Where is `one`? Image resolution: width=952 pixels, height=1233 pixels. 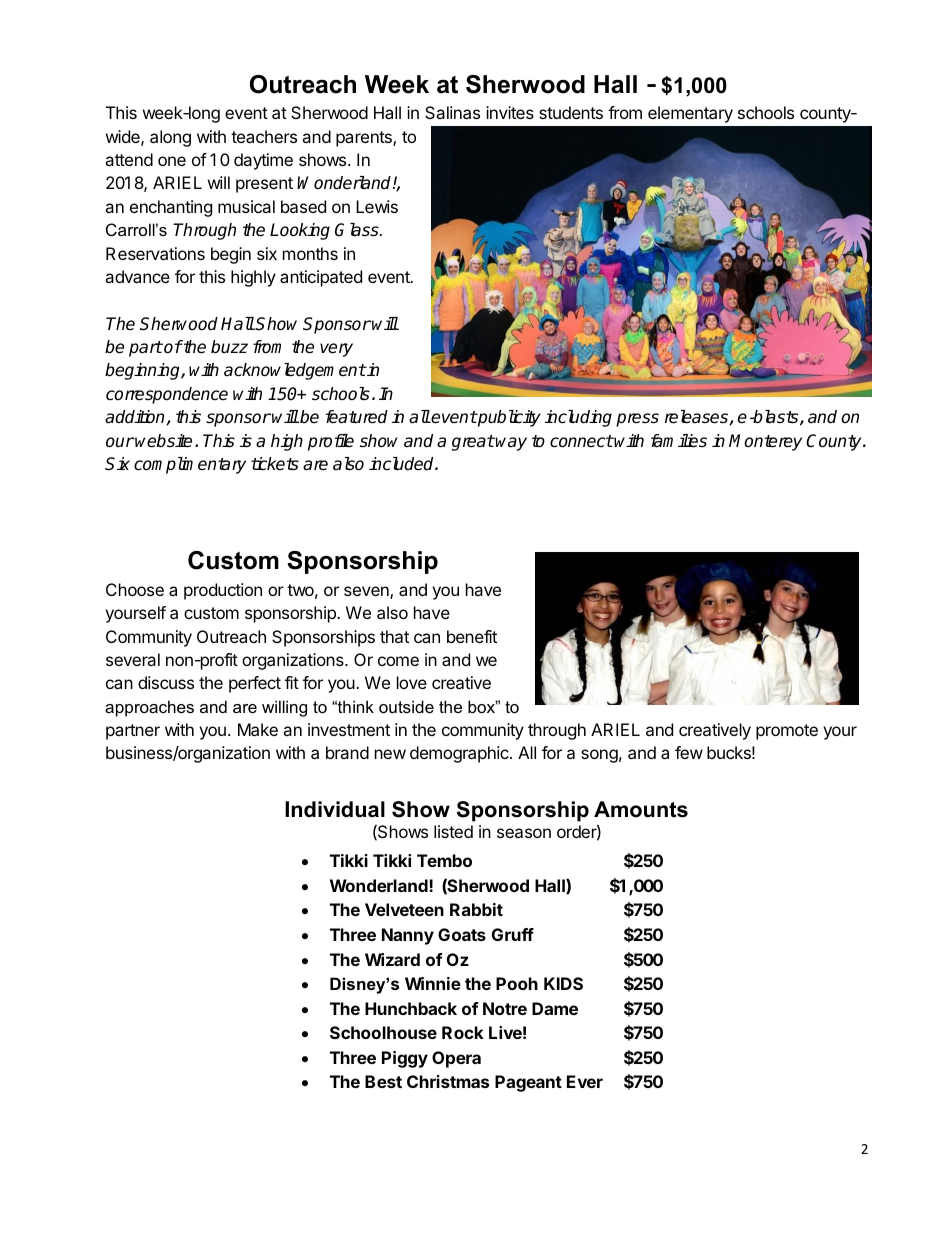
one is located at coordinates (172, 161).
